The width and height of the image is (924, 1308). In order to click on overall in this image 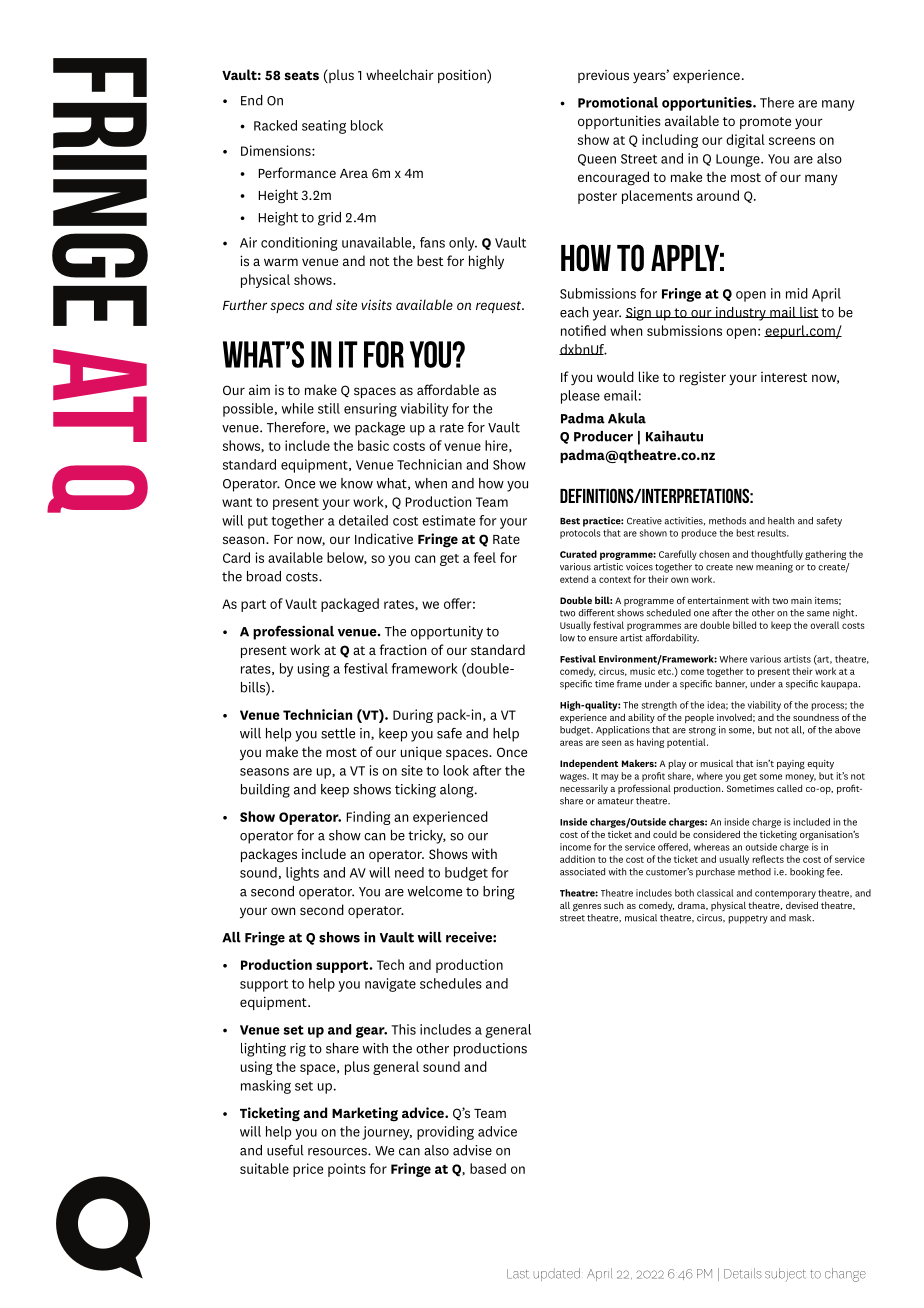, I will do `click(824, 625)`.
